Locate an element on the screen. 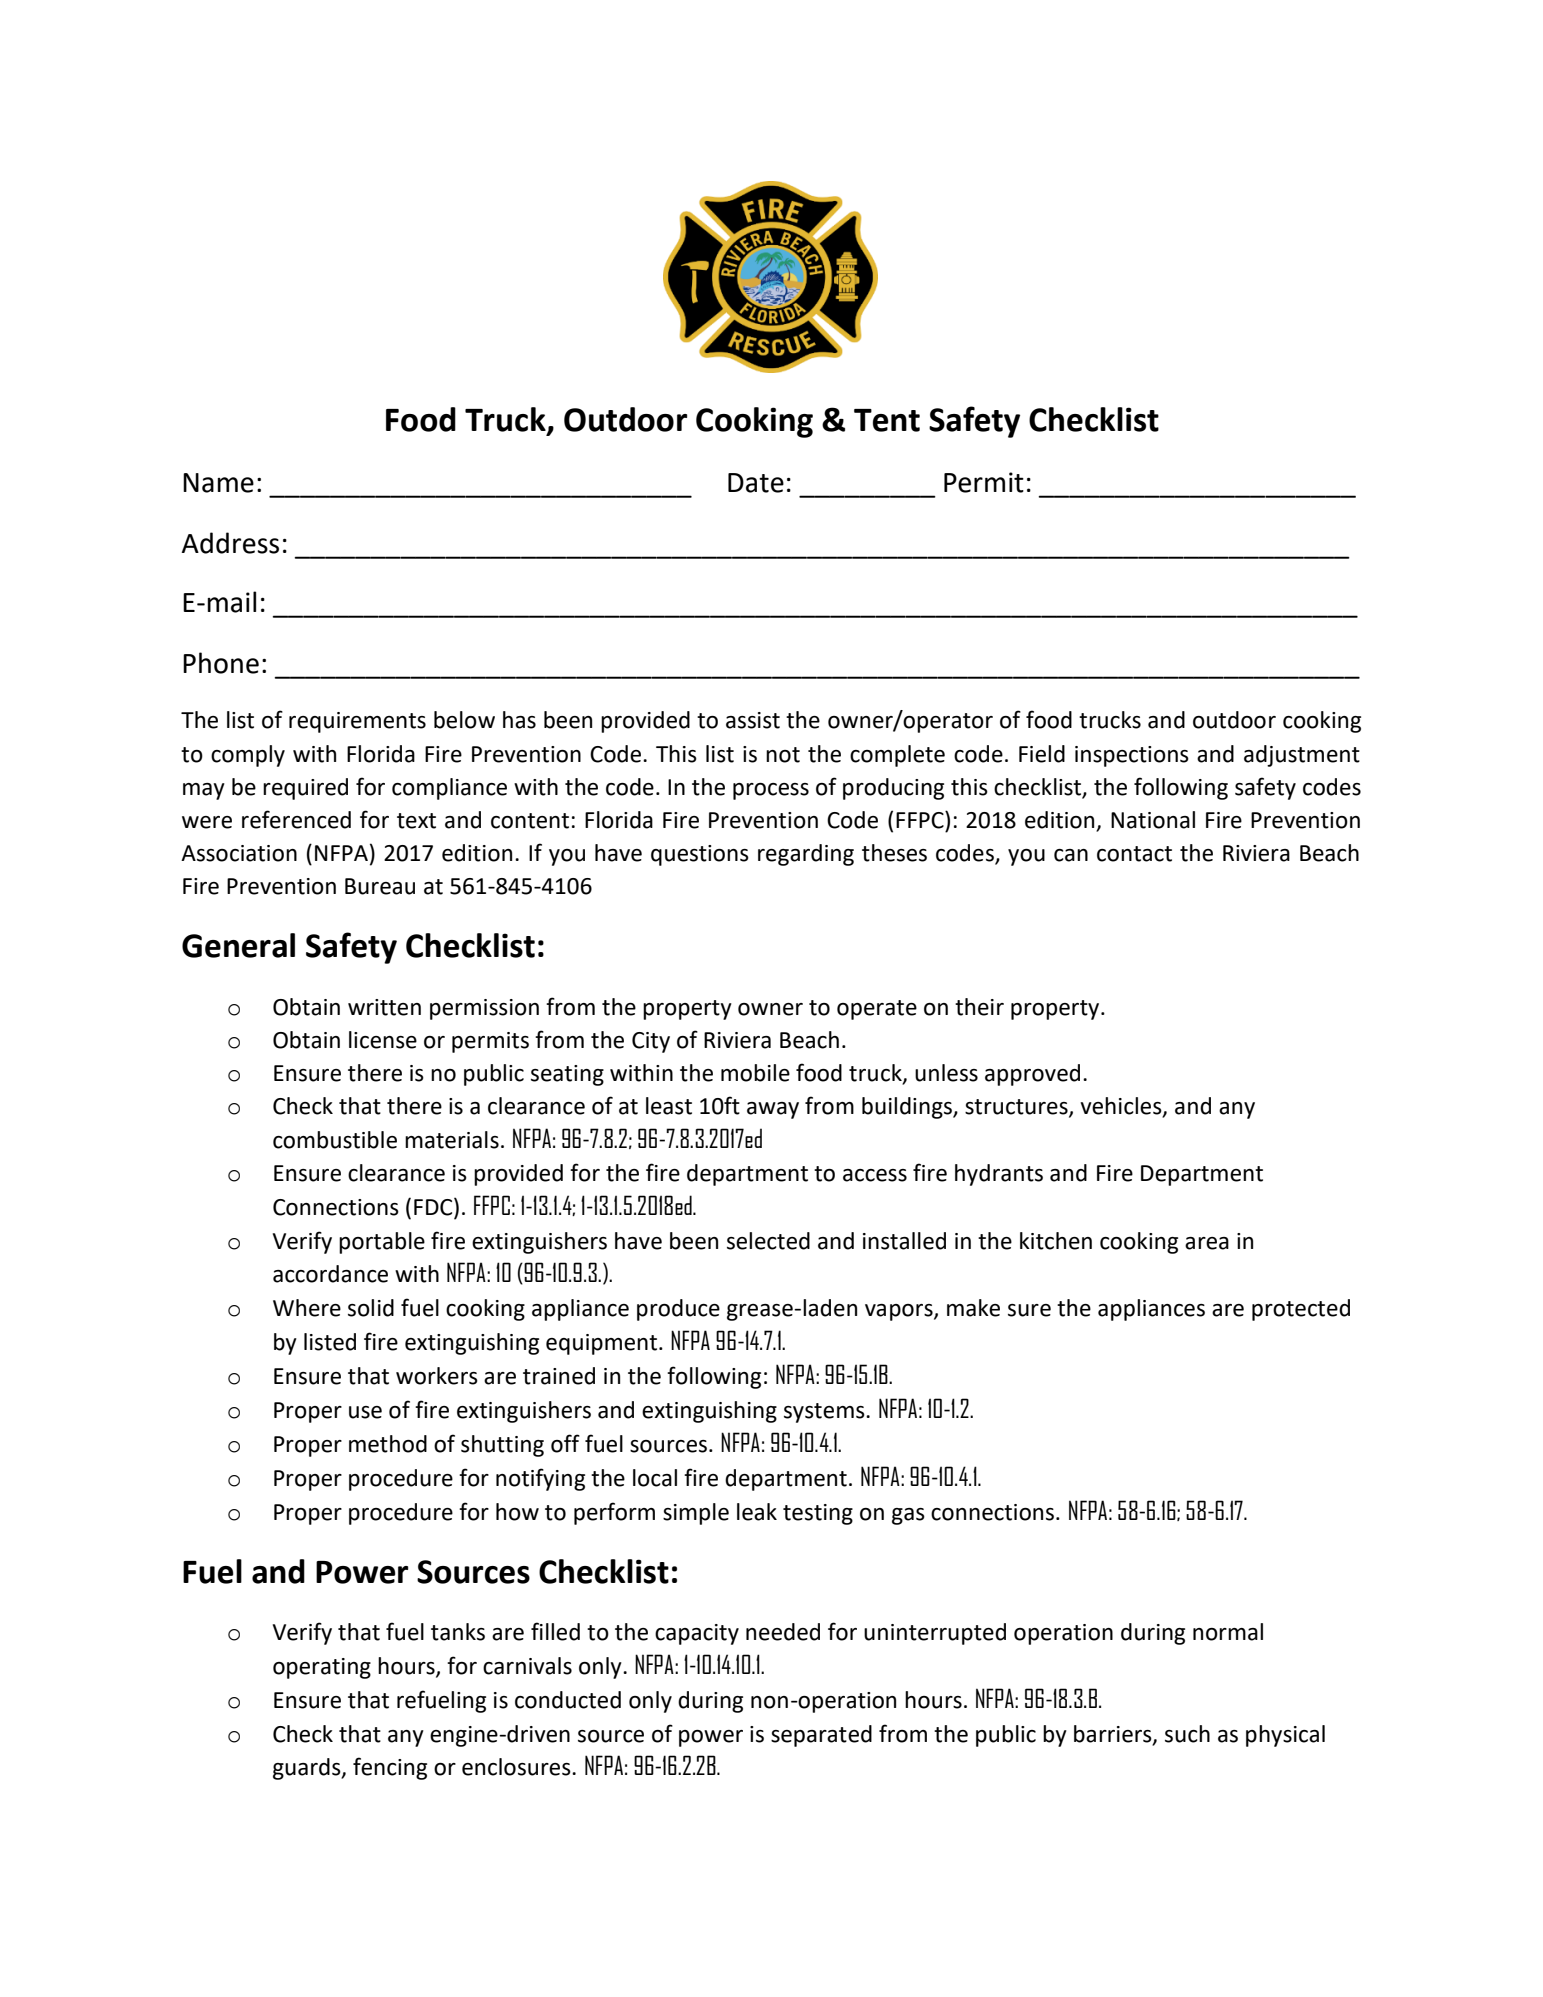  contact is located at coordinates (1134, 854).
